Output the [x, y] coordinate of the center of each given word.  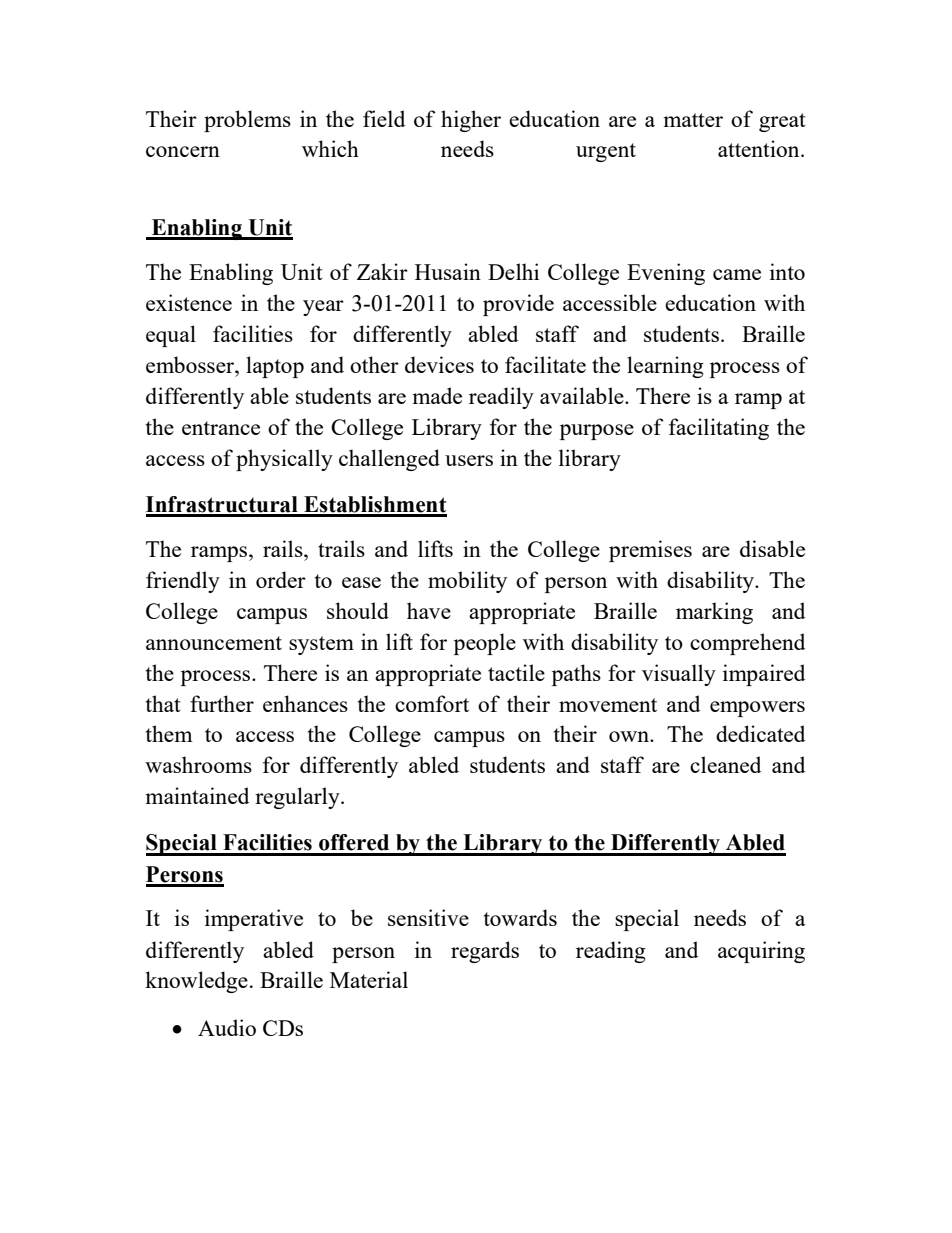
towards [520, 917]
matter [693, 120]
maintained [197, 795]
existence [189, 302]
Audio [227, 1027]
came [737, 274]
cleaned [725, 764]
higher [471, 121]
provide [518, 305]
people [485, 644]
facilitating [719, 429]
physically [284, 460]
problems [247, 121]
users [469, 460]
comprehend [747, 644]
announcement [214, 643]
